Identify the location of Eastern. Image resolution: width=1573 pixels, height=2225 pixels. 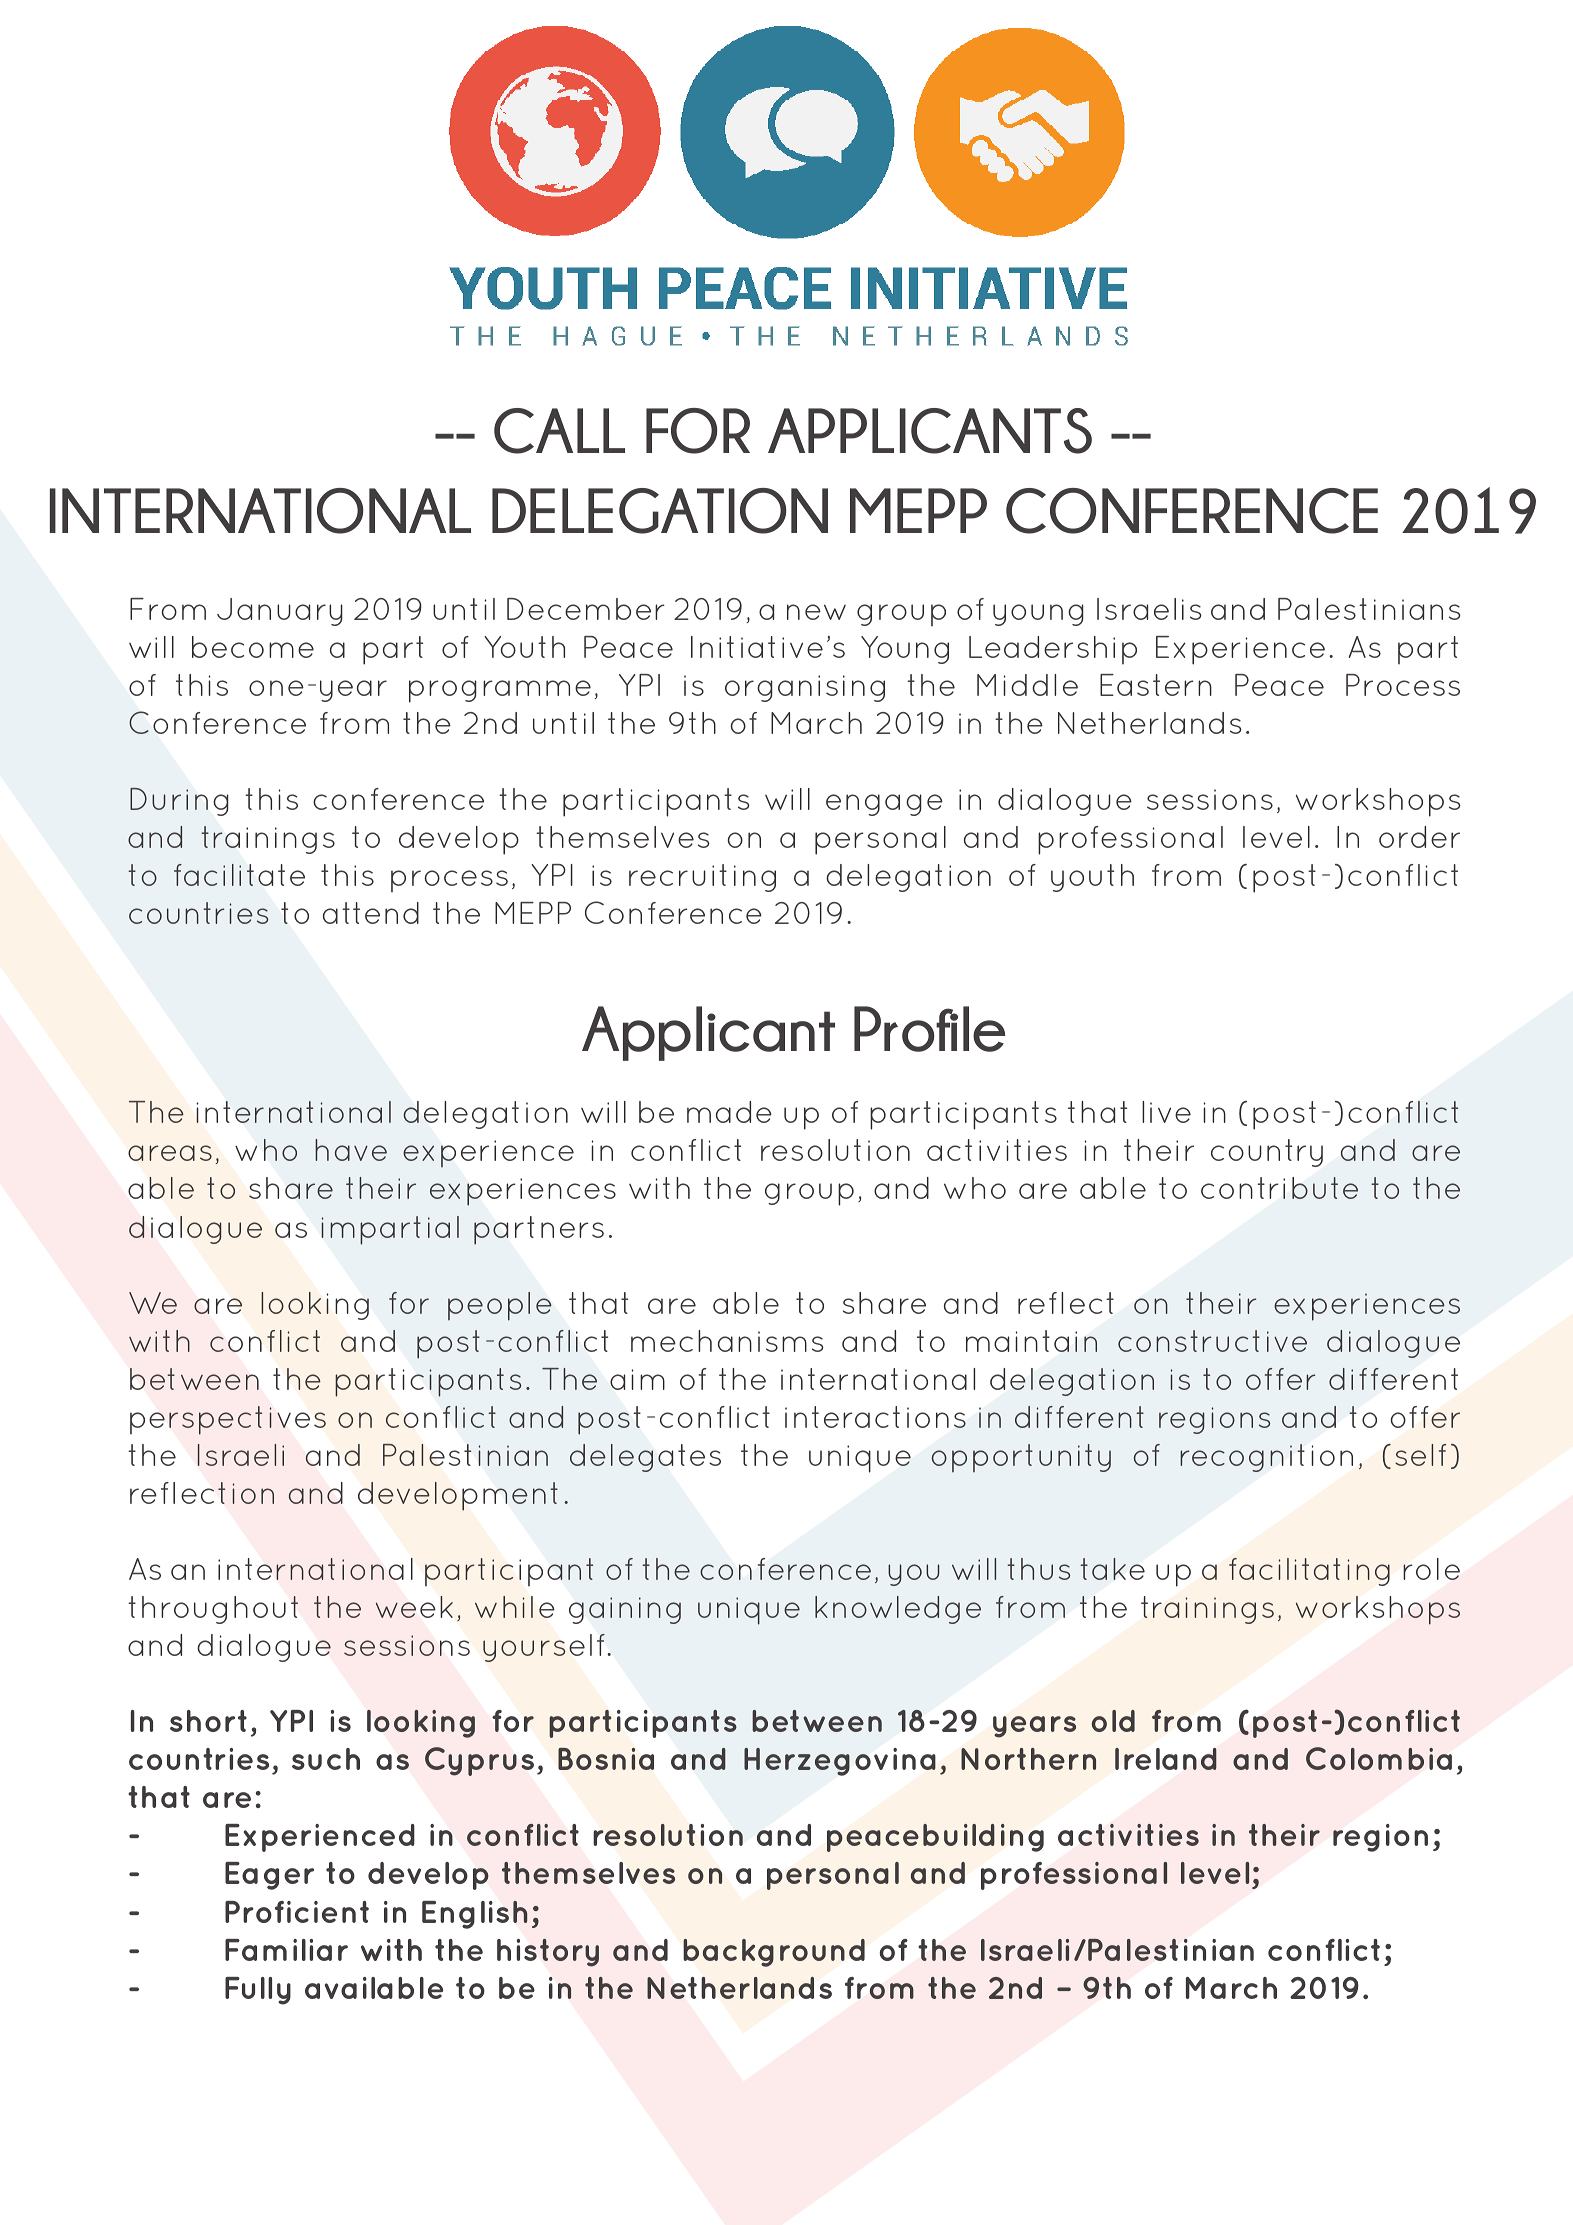
(1156, 685).
